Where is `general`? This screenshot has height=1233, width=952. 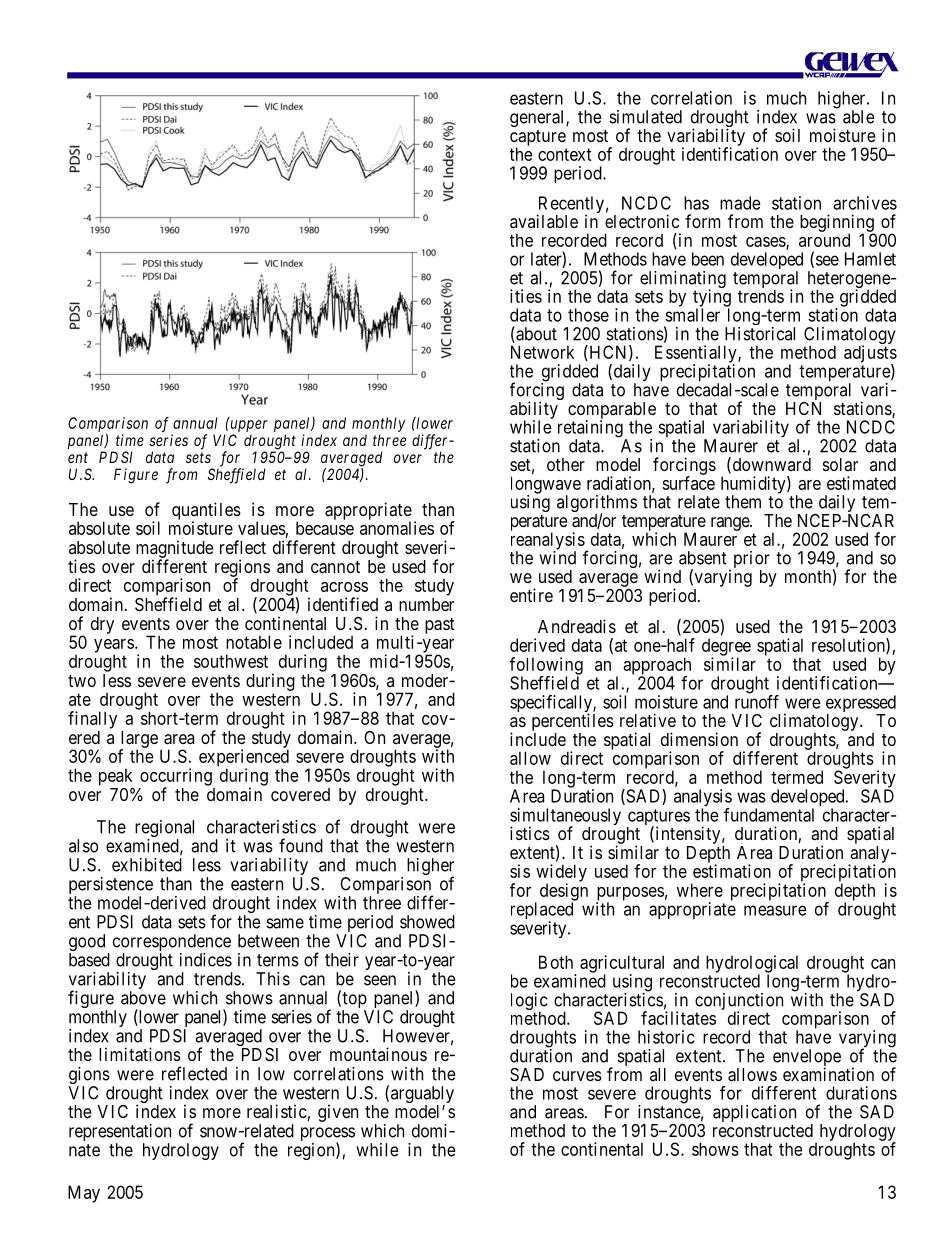 general is located at coordinates (538, 118).
